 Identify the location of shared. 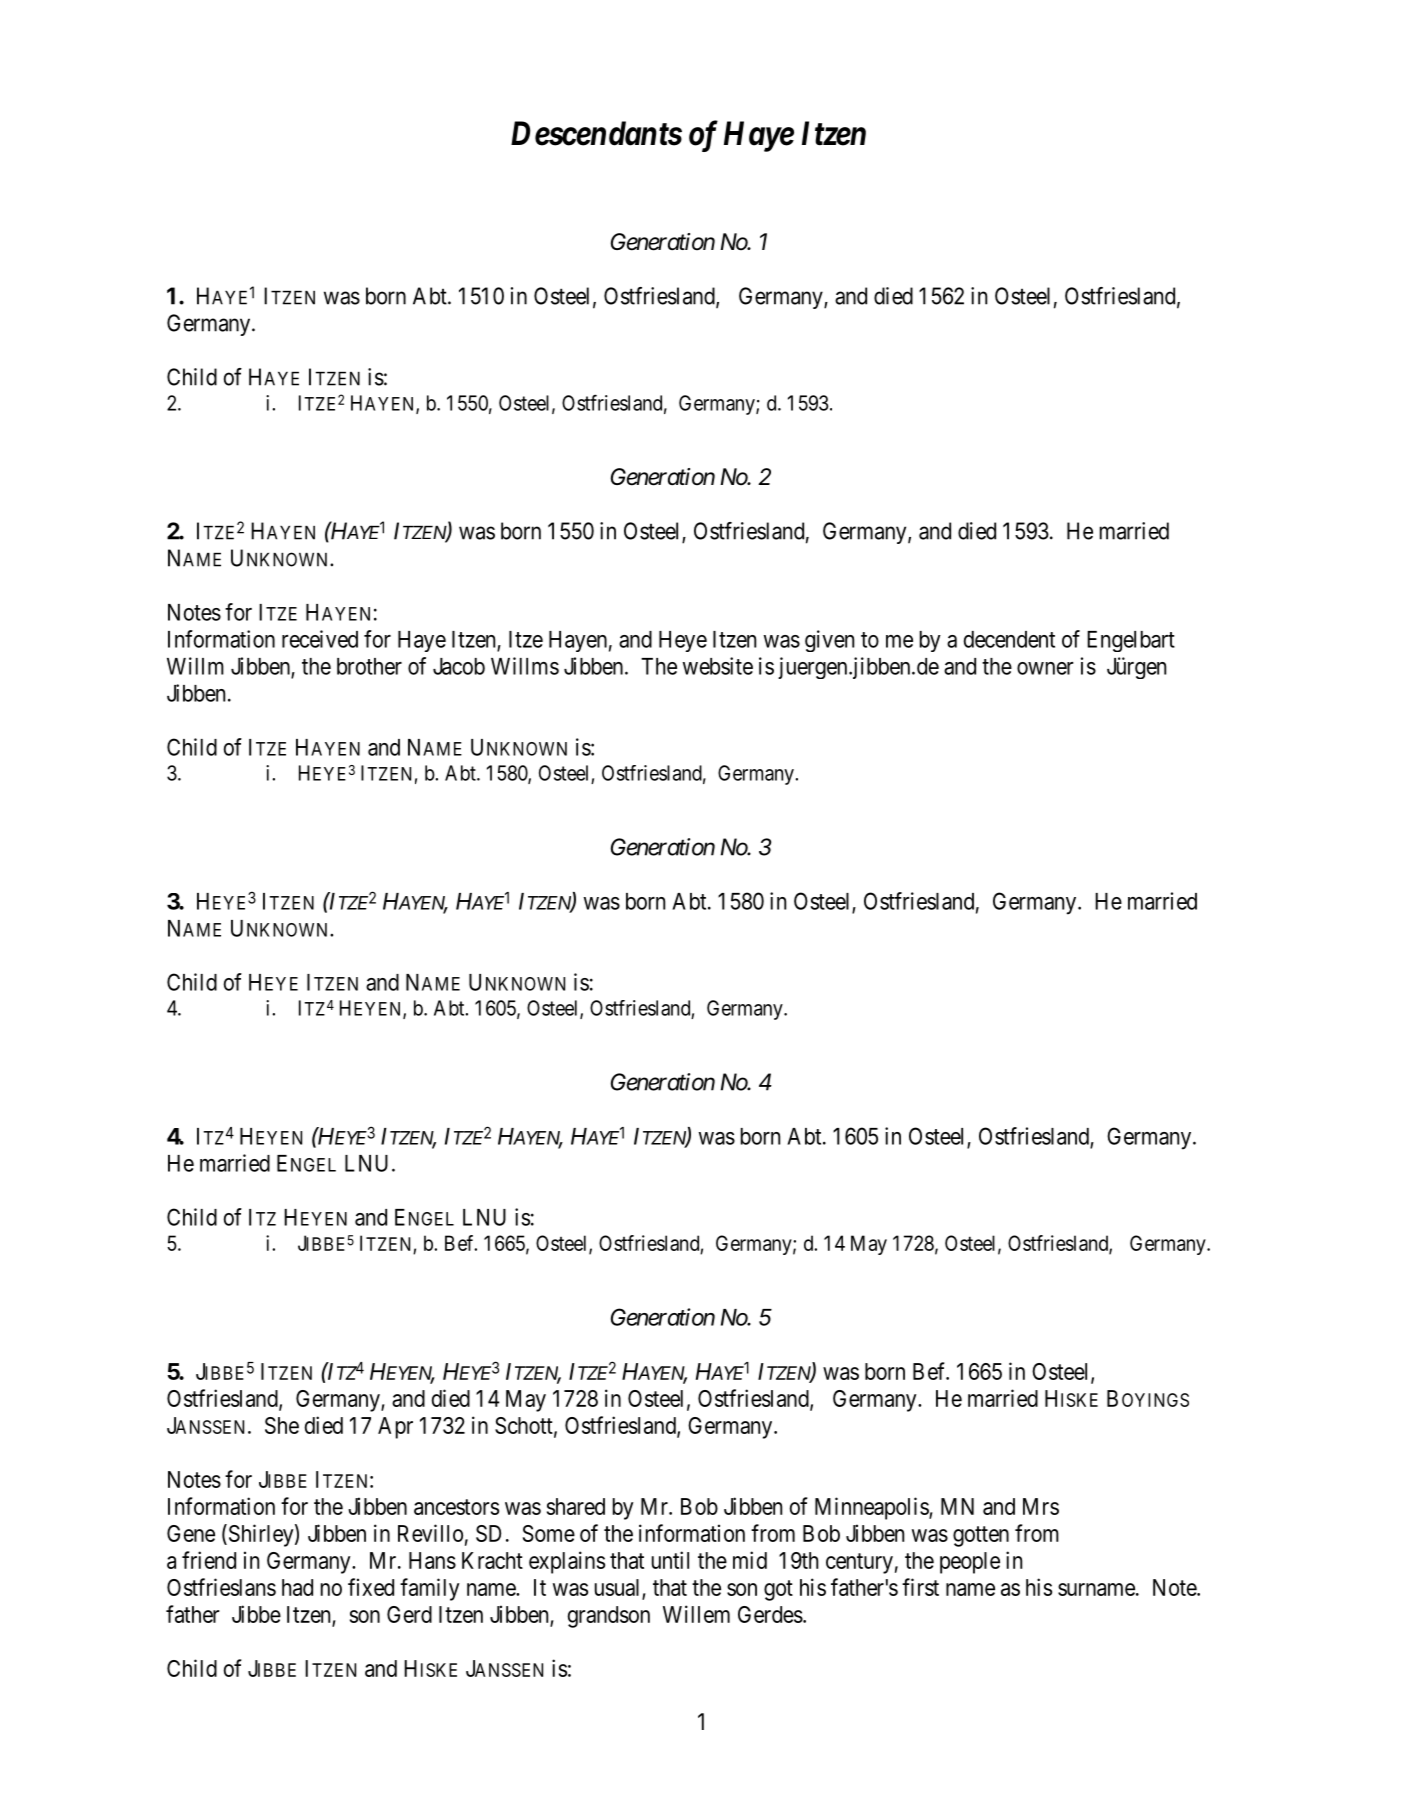
(576, 1506).
